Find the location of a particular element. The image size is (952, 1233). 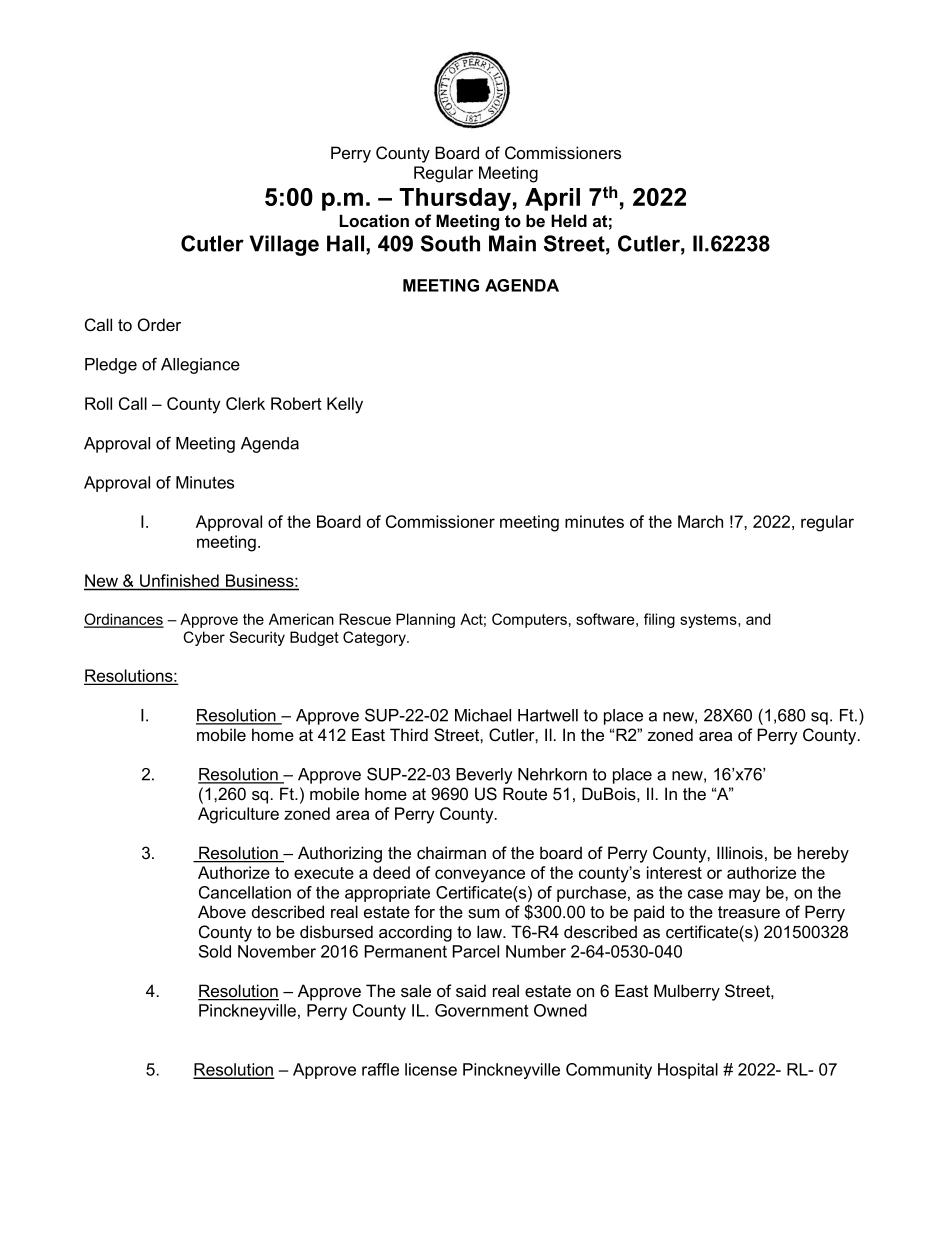

Kelly is located at coordinates (345, 405).
